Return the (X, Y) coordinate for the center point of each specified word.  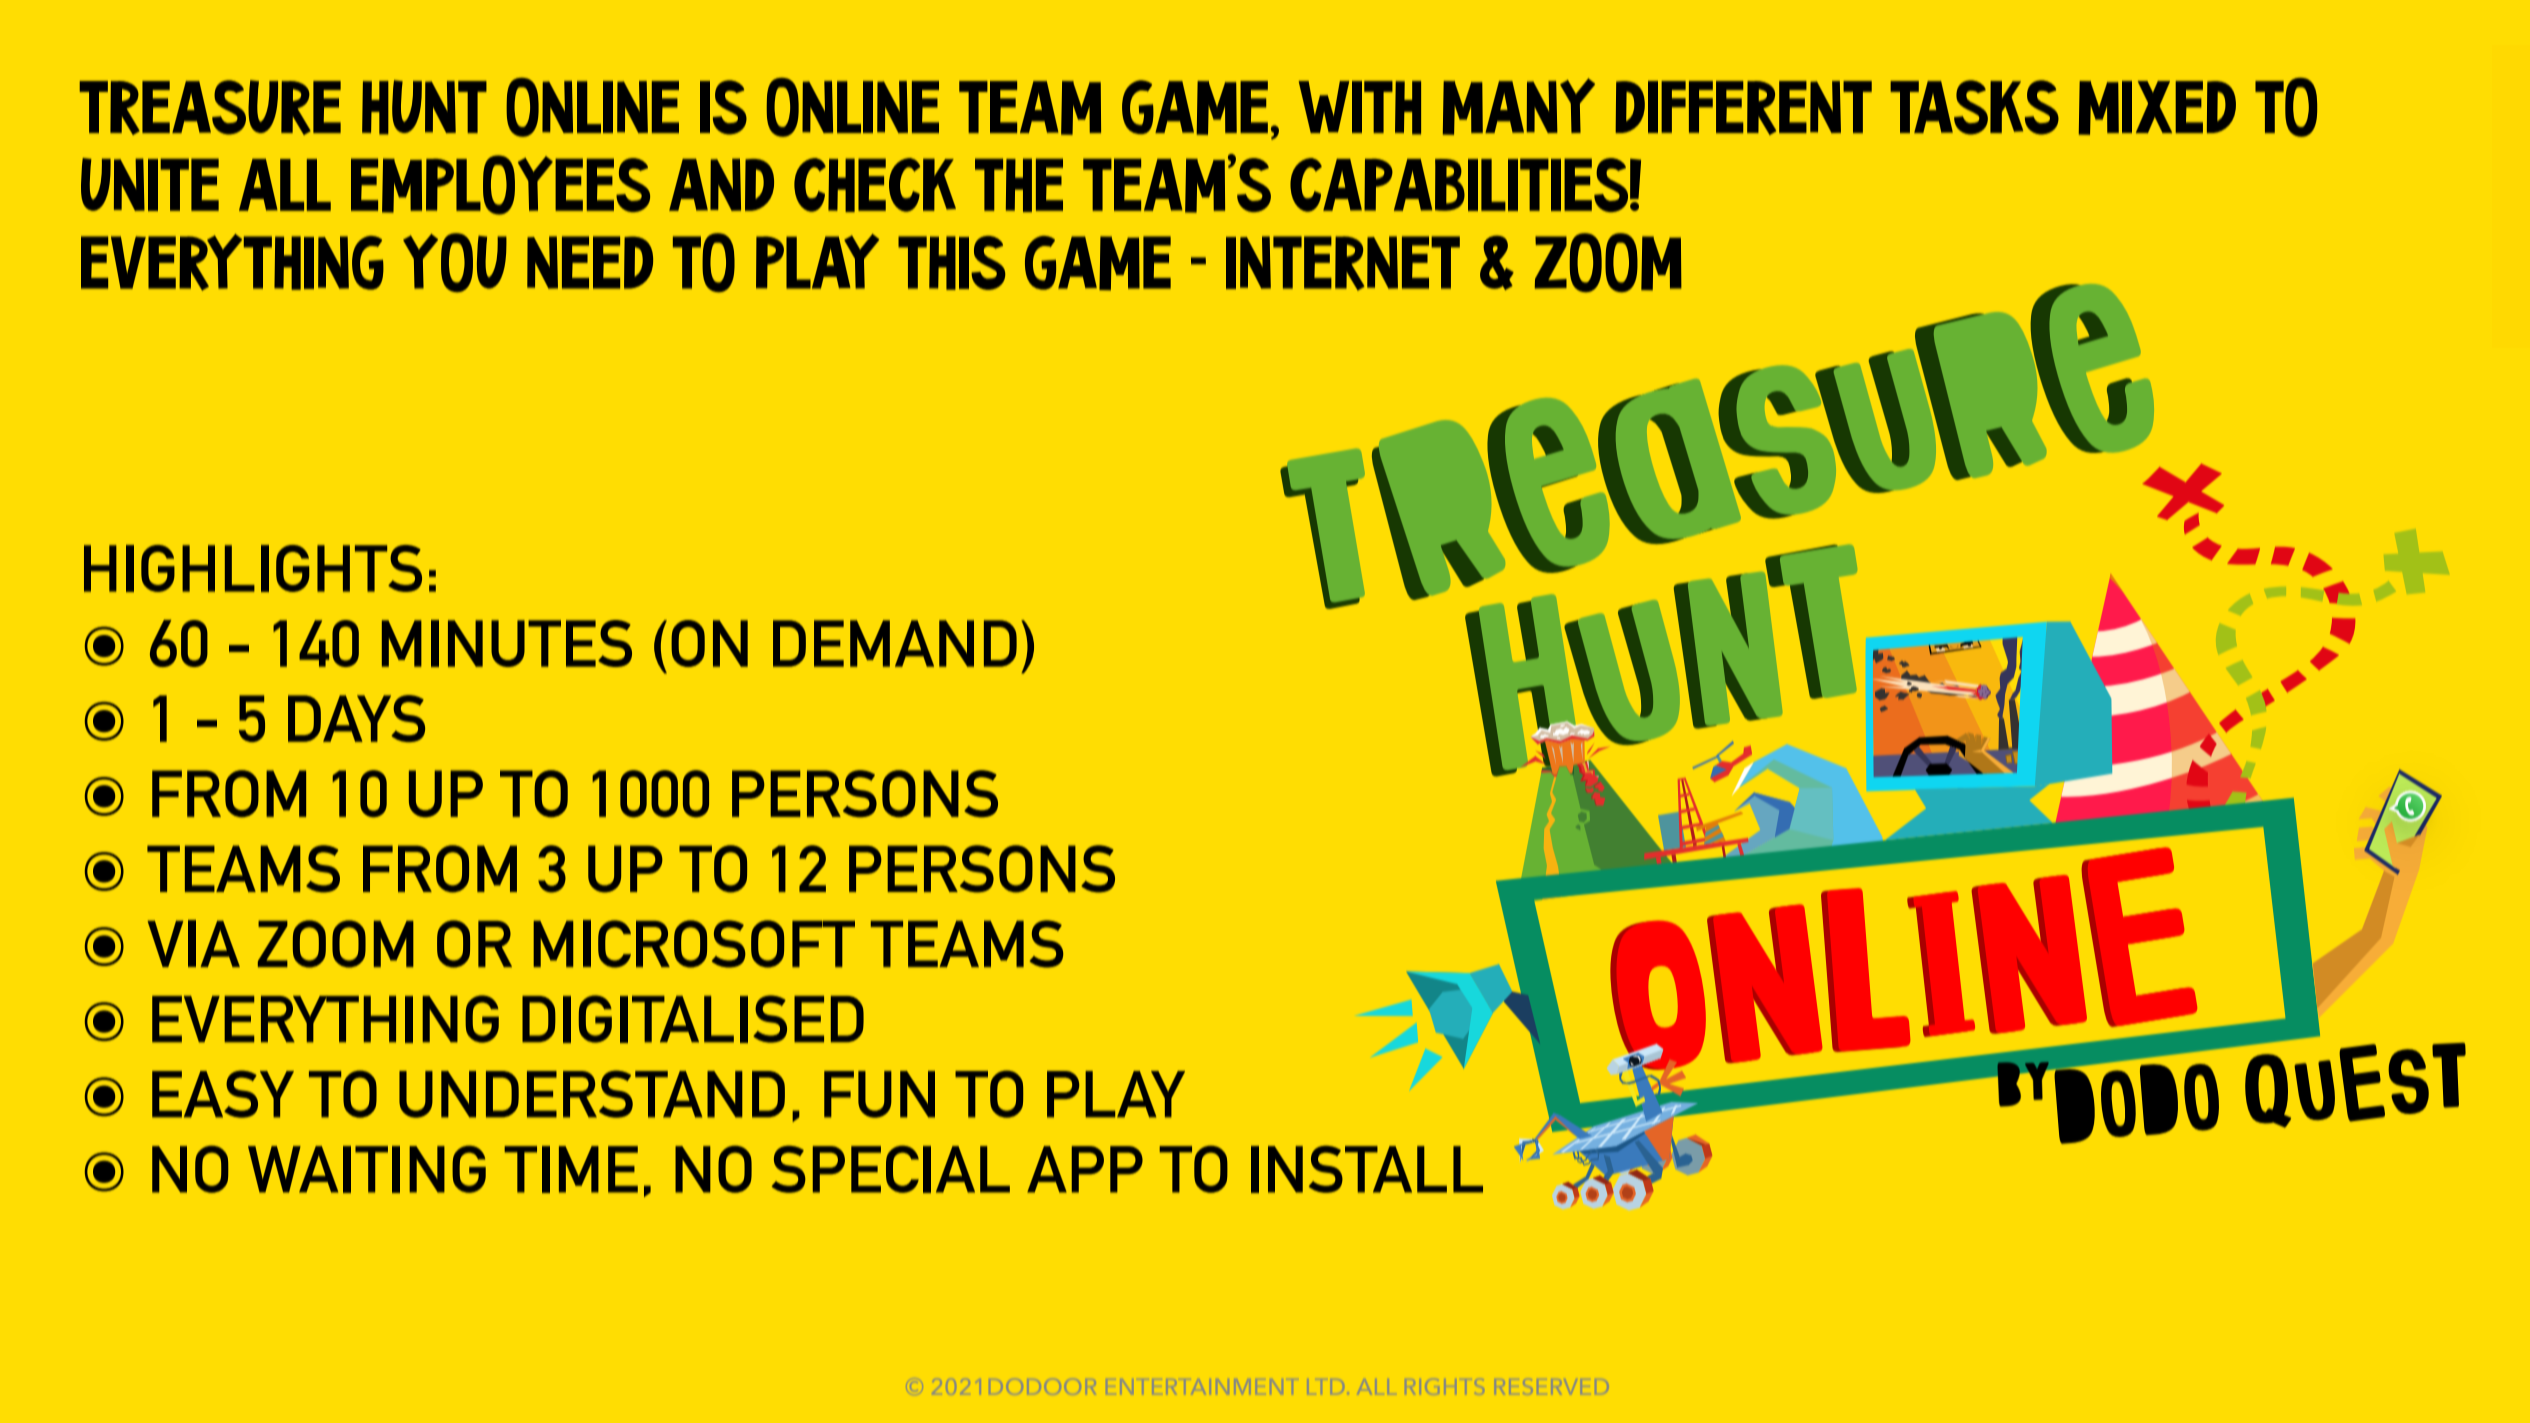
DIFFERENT (1743, 108)
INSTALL (1367, 1169)
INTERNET (1343, 263)
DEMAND (895, 643)
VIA (193, 943)
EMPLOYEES (500, 185)
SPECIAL (890, 1169)
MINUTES (507, 643)
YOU (455, 262)
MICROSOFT (694, 944)
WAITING (367, 1169)
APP (1085, 1169)
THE (1019, 185)
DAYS (356, 718)
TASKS (1974, 107)
